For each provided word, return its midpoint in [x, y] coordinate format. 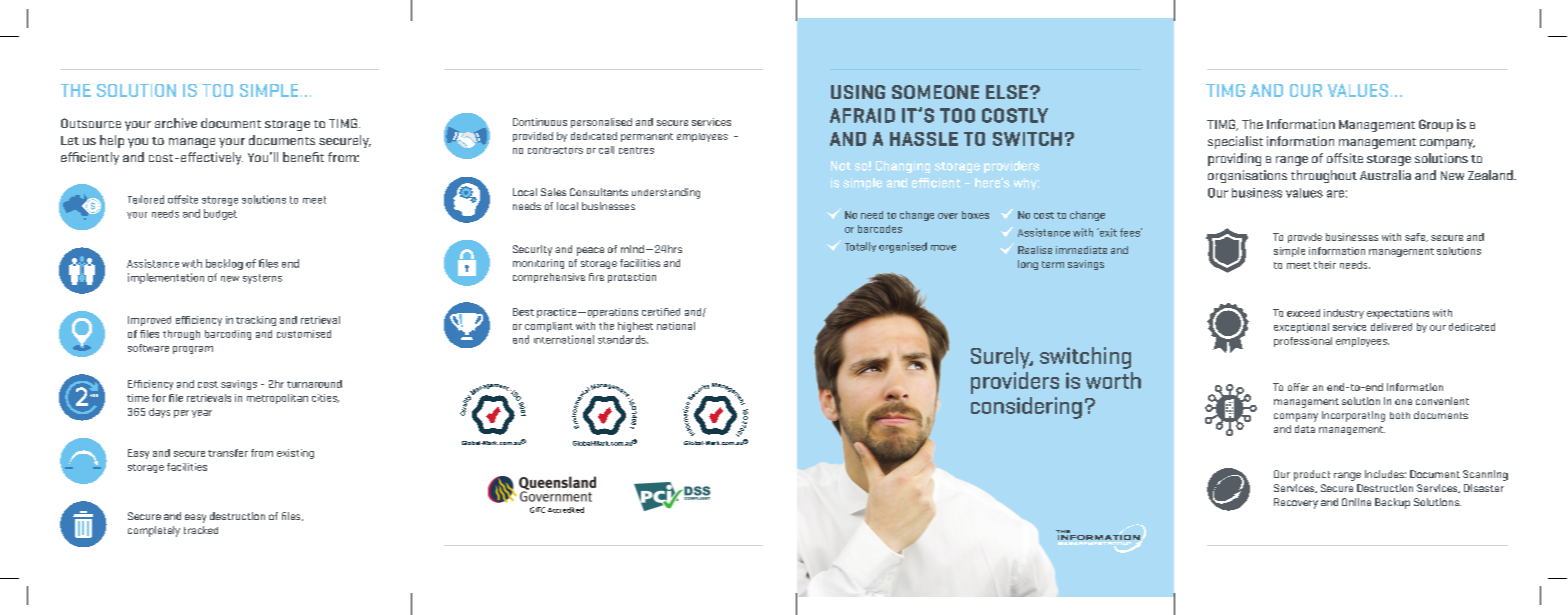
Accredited [566, 510]
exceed [1303, 313]
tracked [201, 530]
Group [1436, 125]
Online [1356, 502]
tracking [256, 321]
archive [176, 123]
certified [661, 312]
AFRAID [862, 115]
